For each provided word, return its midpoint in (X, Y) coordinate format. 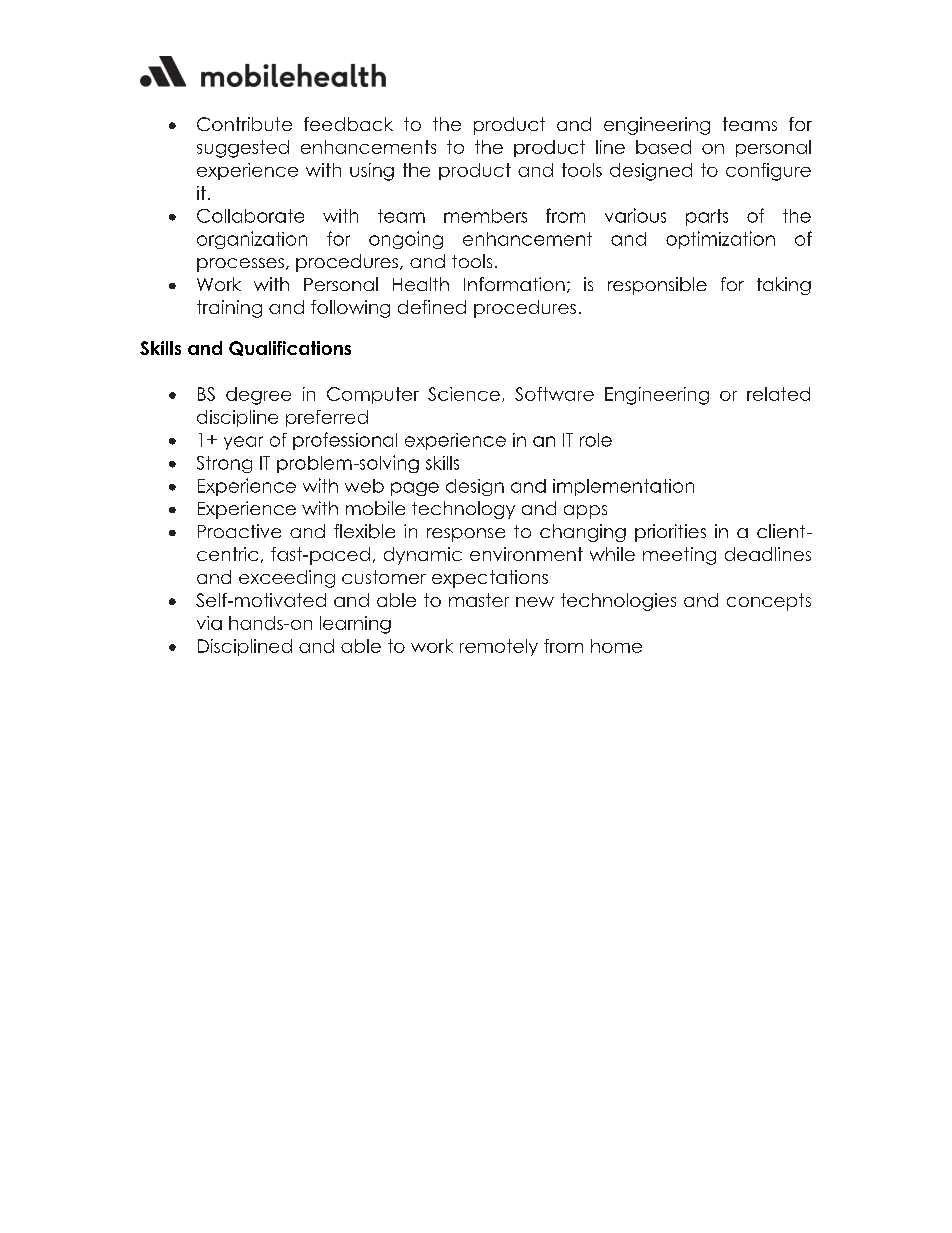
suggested (243, 149)
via (209, 623)
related (778, 394)
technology (463, 510)
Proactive (239, 531)
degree (258, 396)
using (372, 172)
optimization (720, 240)
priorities (670, 533)
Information (514, 284)
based (663, 147)
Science (464, 394)
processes (240, 265)
